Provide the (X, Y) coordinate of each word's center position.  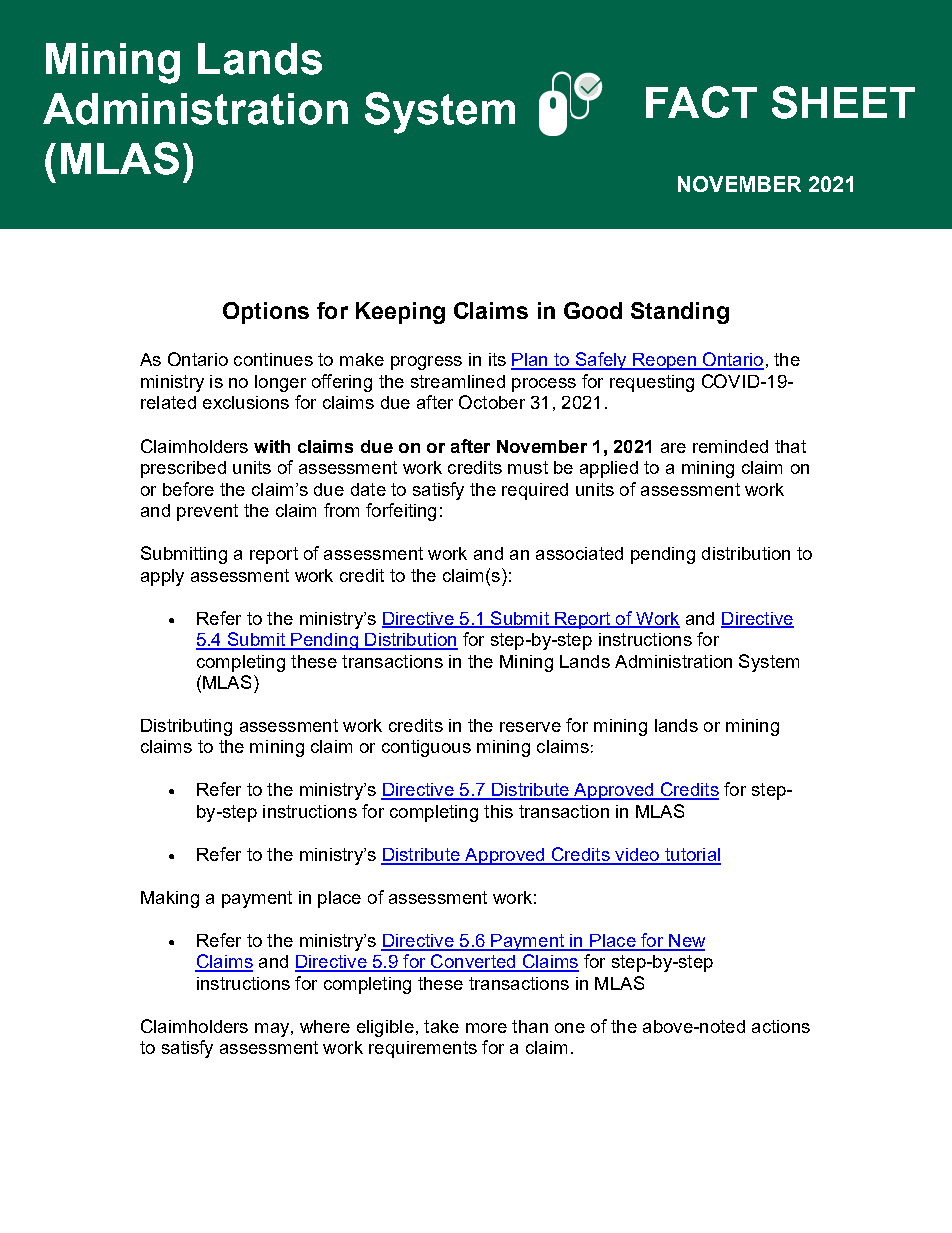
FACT (701, 102)
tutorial (692, 856)
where (325, 1026)
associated (579, 553)
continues (273, 359)
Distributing (186, 727)
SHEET (843, 102)
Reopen (664, 361)
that (790, 446)
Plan (530, 361)
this (498, 811)
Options (266, 313)
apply (162, 577)
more (486, 1028)
